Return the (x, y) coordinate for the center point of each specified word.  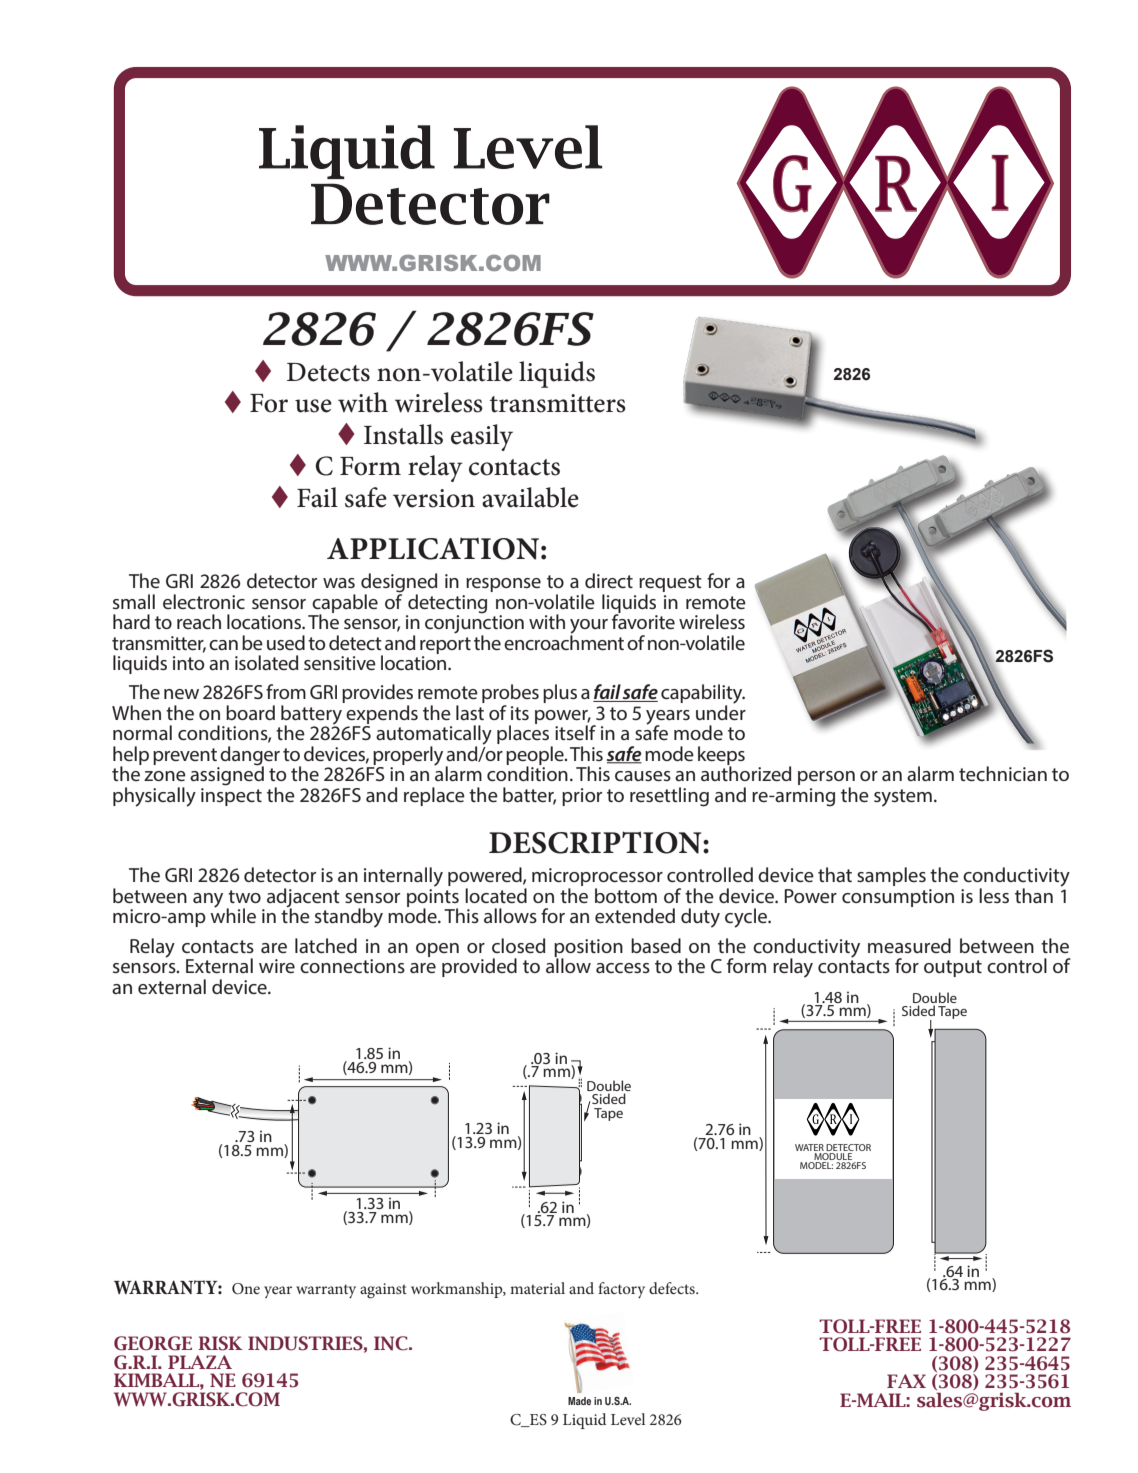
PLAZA (200, 1362)
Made (579, 1401)
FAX (906, 1381)
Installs (403, 434)
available (530, 497)
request (670, 585)
